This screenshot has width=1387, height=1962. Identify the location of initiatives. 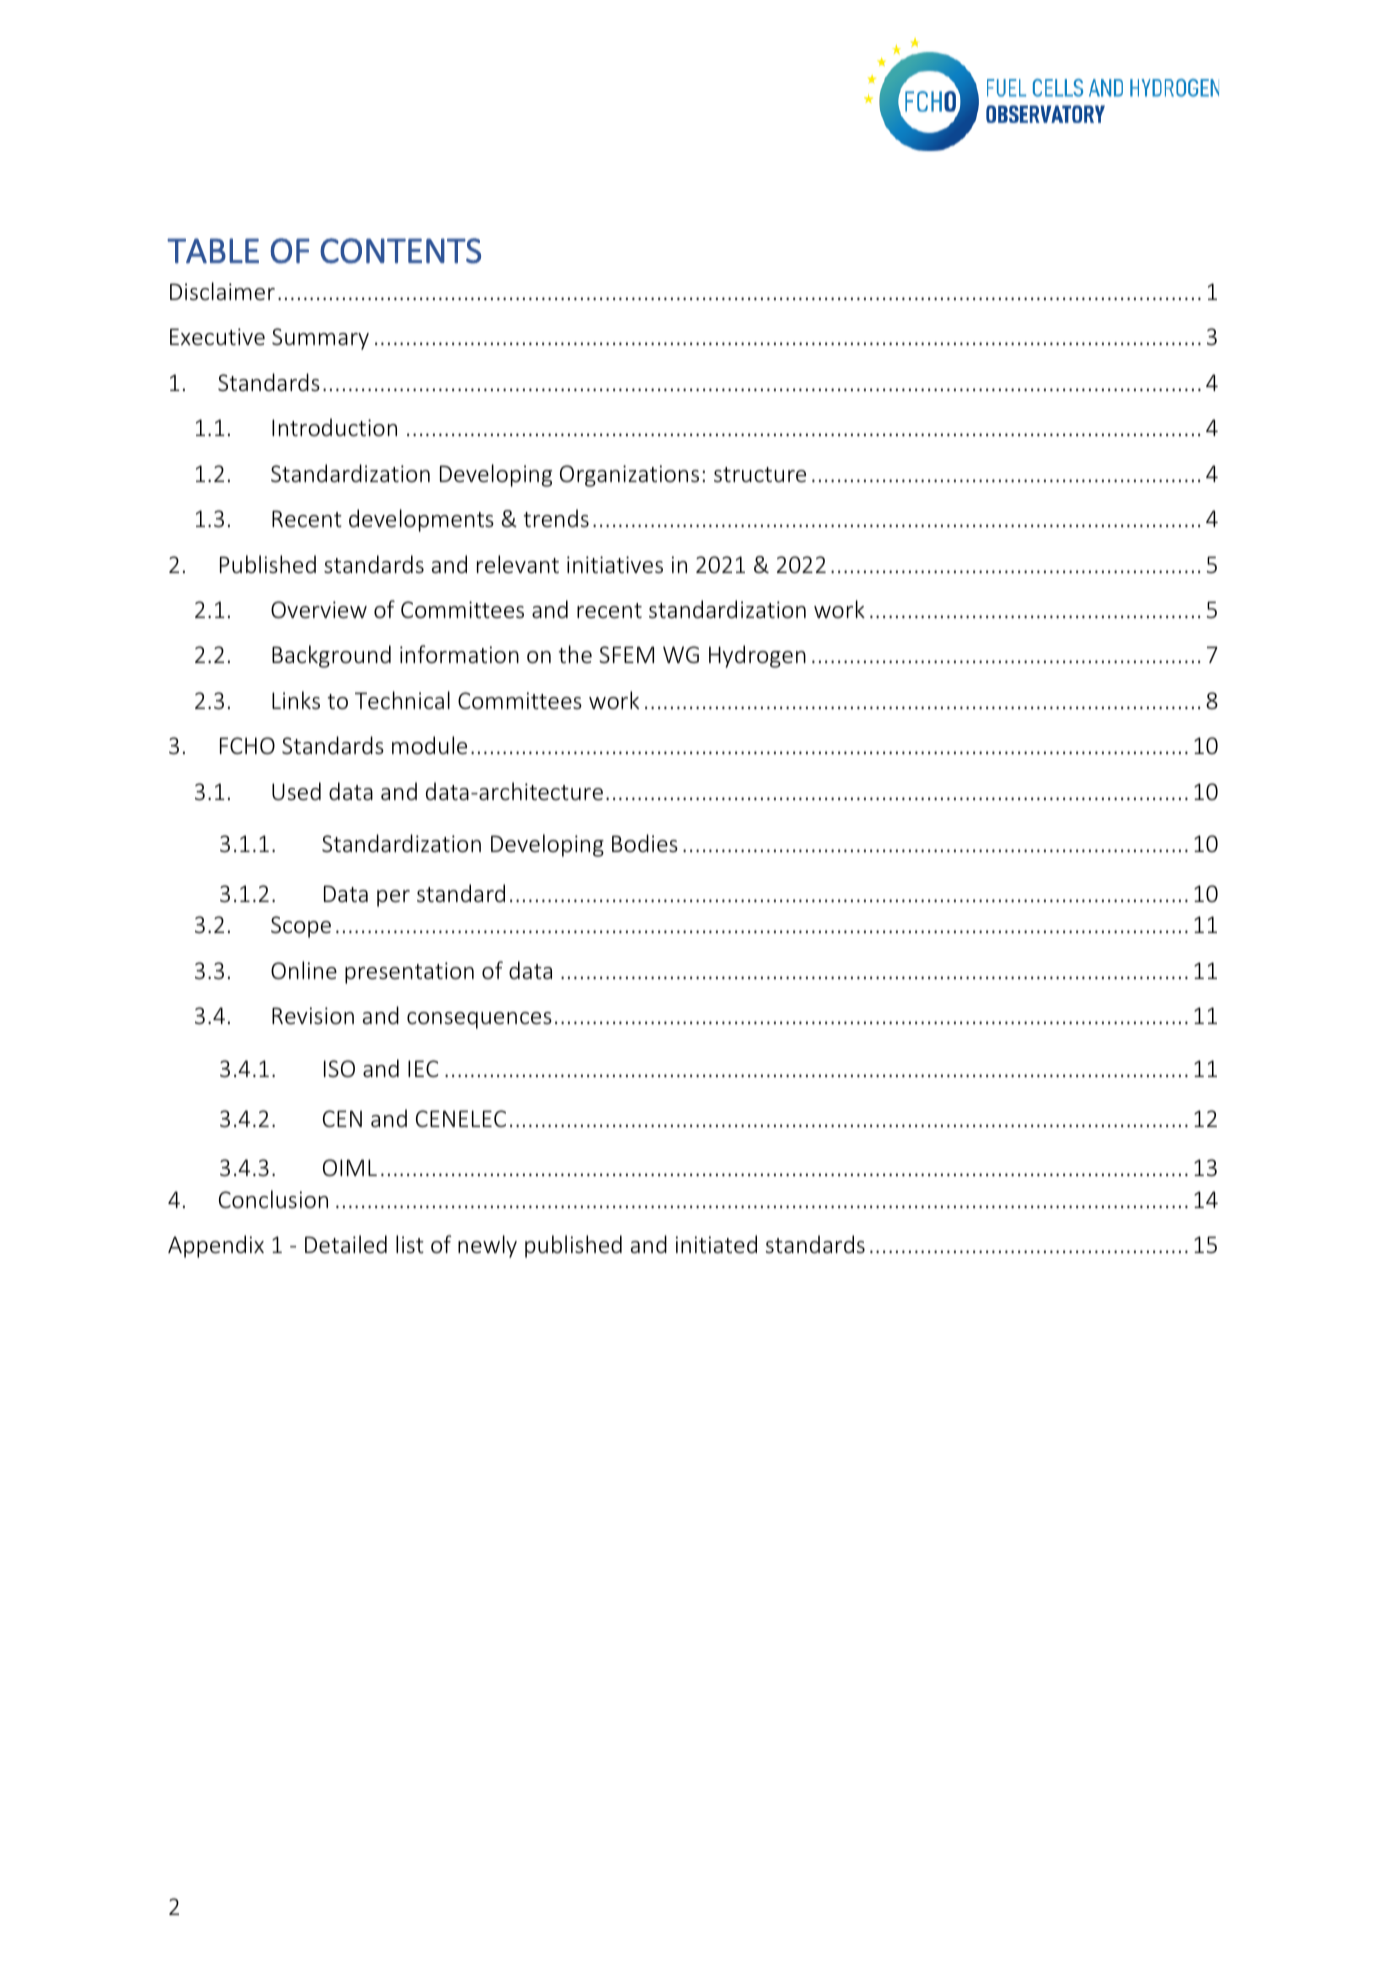
(615, 565).
